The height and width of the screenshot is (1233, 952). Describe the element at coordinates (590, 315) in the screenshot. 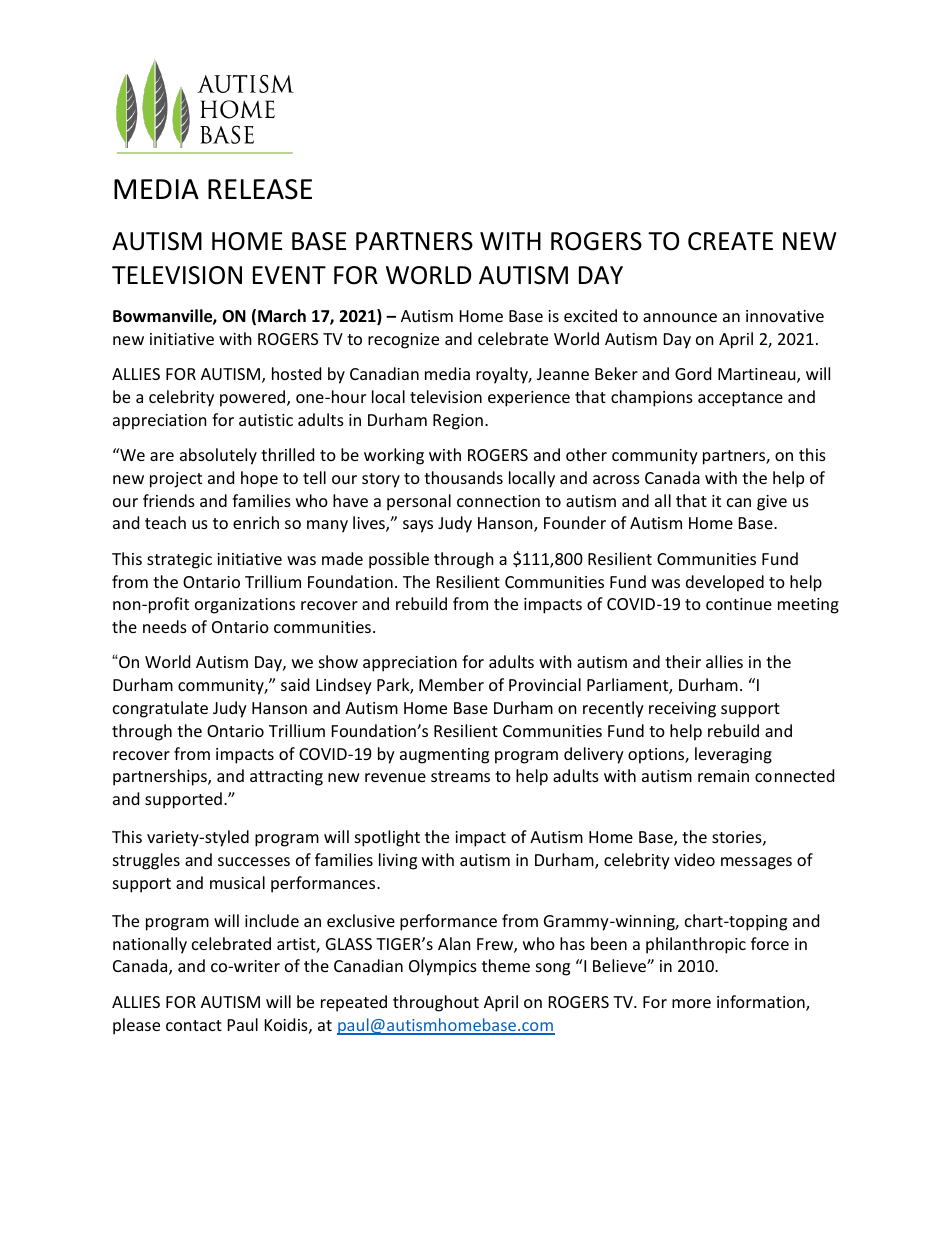

I see `excited` at that location.
